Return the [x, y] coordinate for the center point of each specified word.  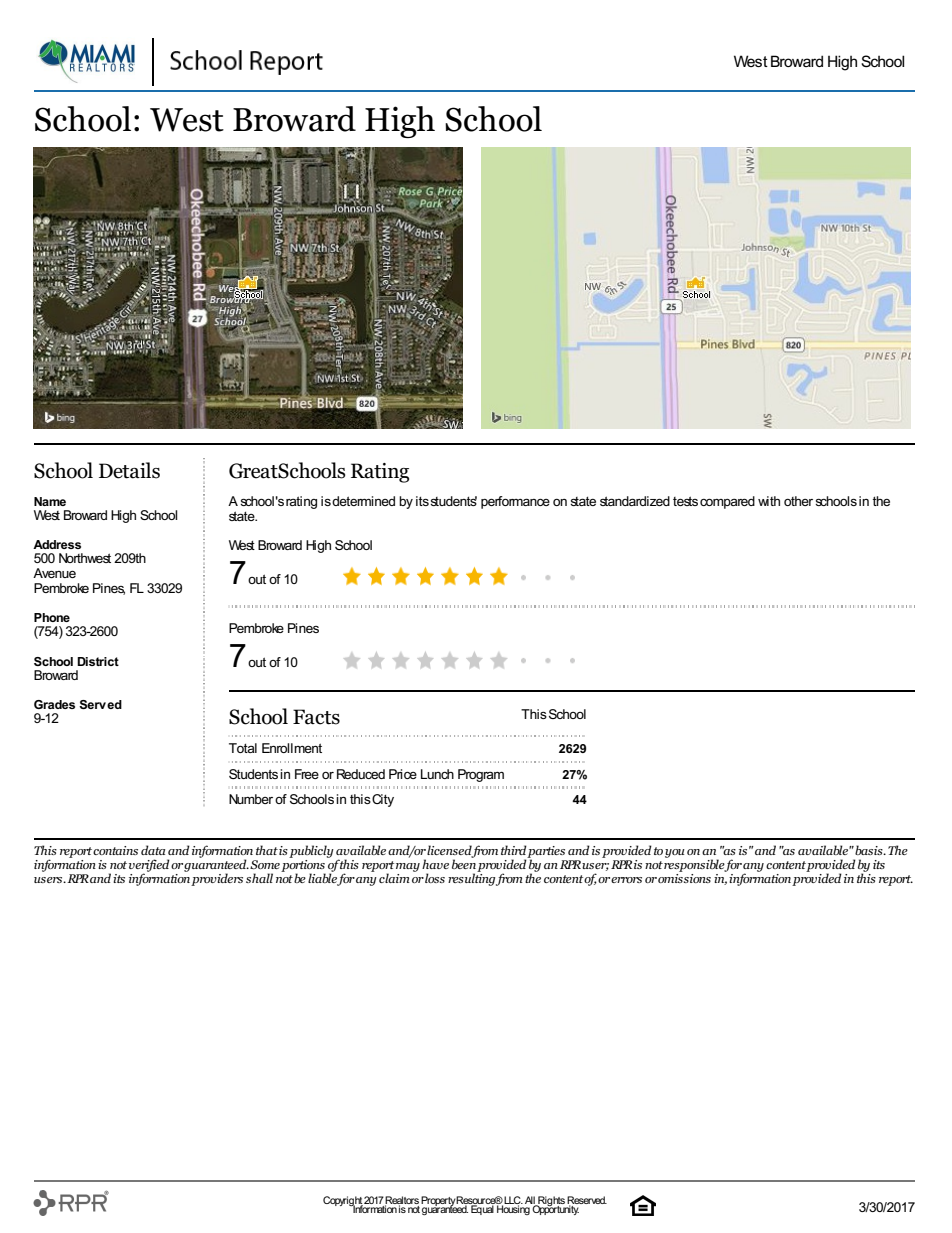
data [153, 850]
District [98, 661]
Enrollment [292, 748]
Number [251, 799]
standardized [635, 501]
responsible [695, 864]
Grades [54, 704]
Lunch [437, 774]
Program [481, 775]
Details [129, 470]
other [800, 501]
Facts [316, 717]
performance [515, 502]
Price [403, 774]
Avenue [54, 573]
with [769, 501]
